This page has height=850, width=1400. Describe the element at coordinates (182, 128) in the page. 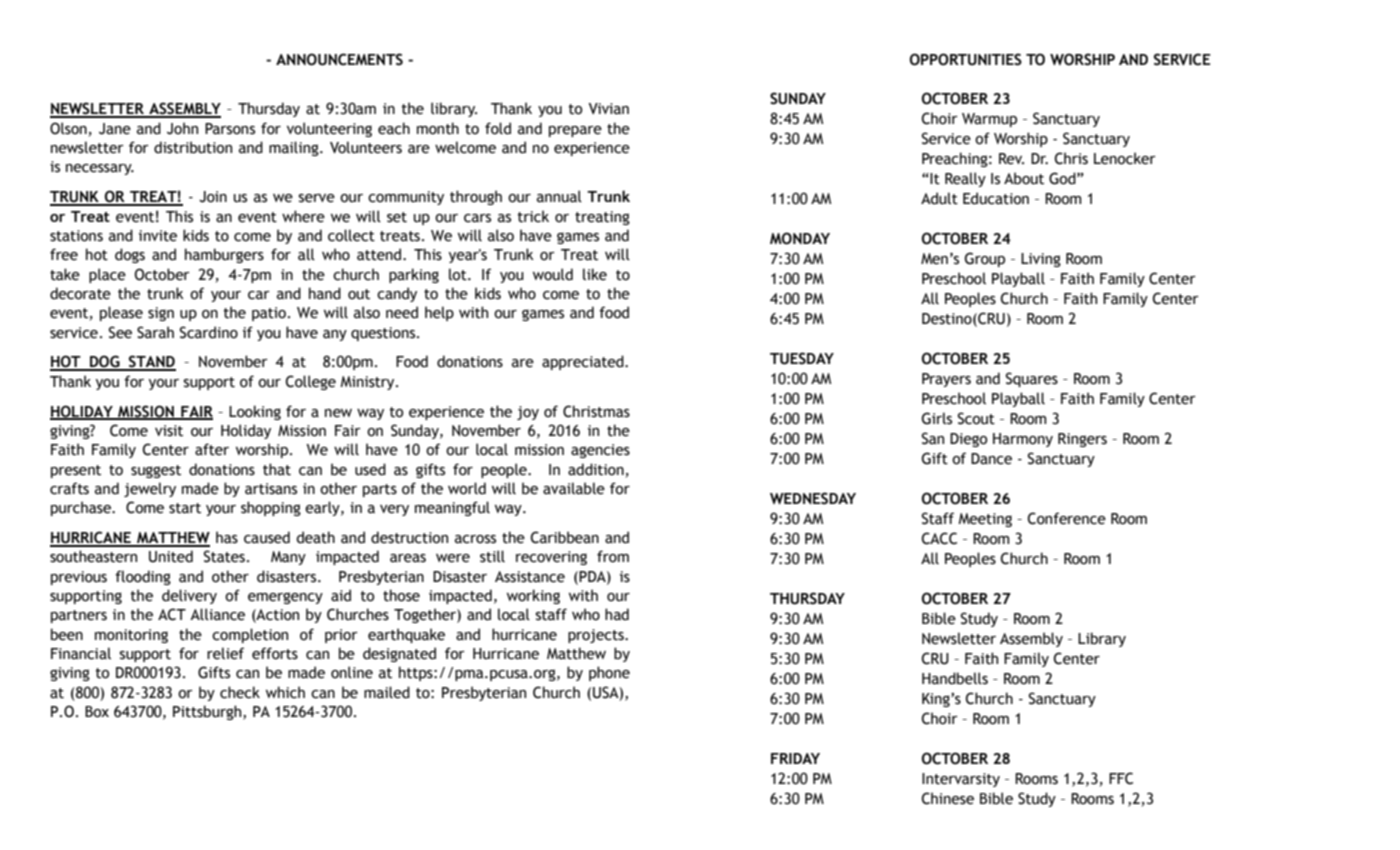

I see `John` at that location.
